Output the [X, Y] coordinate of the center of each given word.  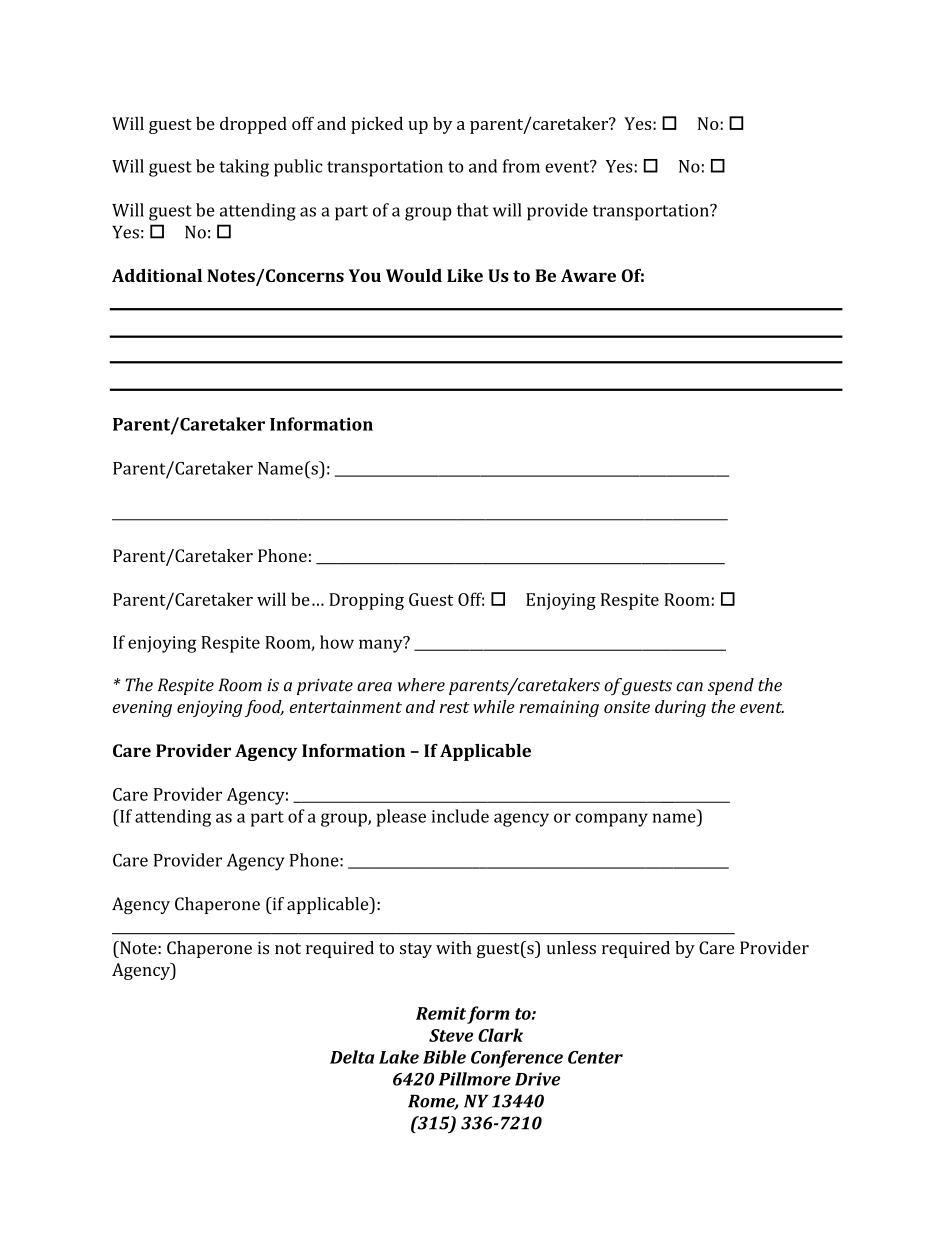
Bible [444, 1057]
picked [377, 125]
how [337, 642]
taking [244, 168]
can [689, 687]
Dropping [366, 601]
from [521, 166]
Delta [352, 1057]
